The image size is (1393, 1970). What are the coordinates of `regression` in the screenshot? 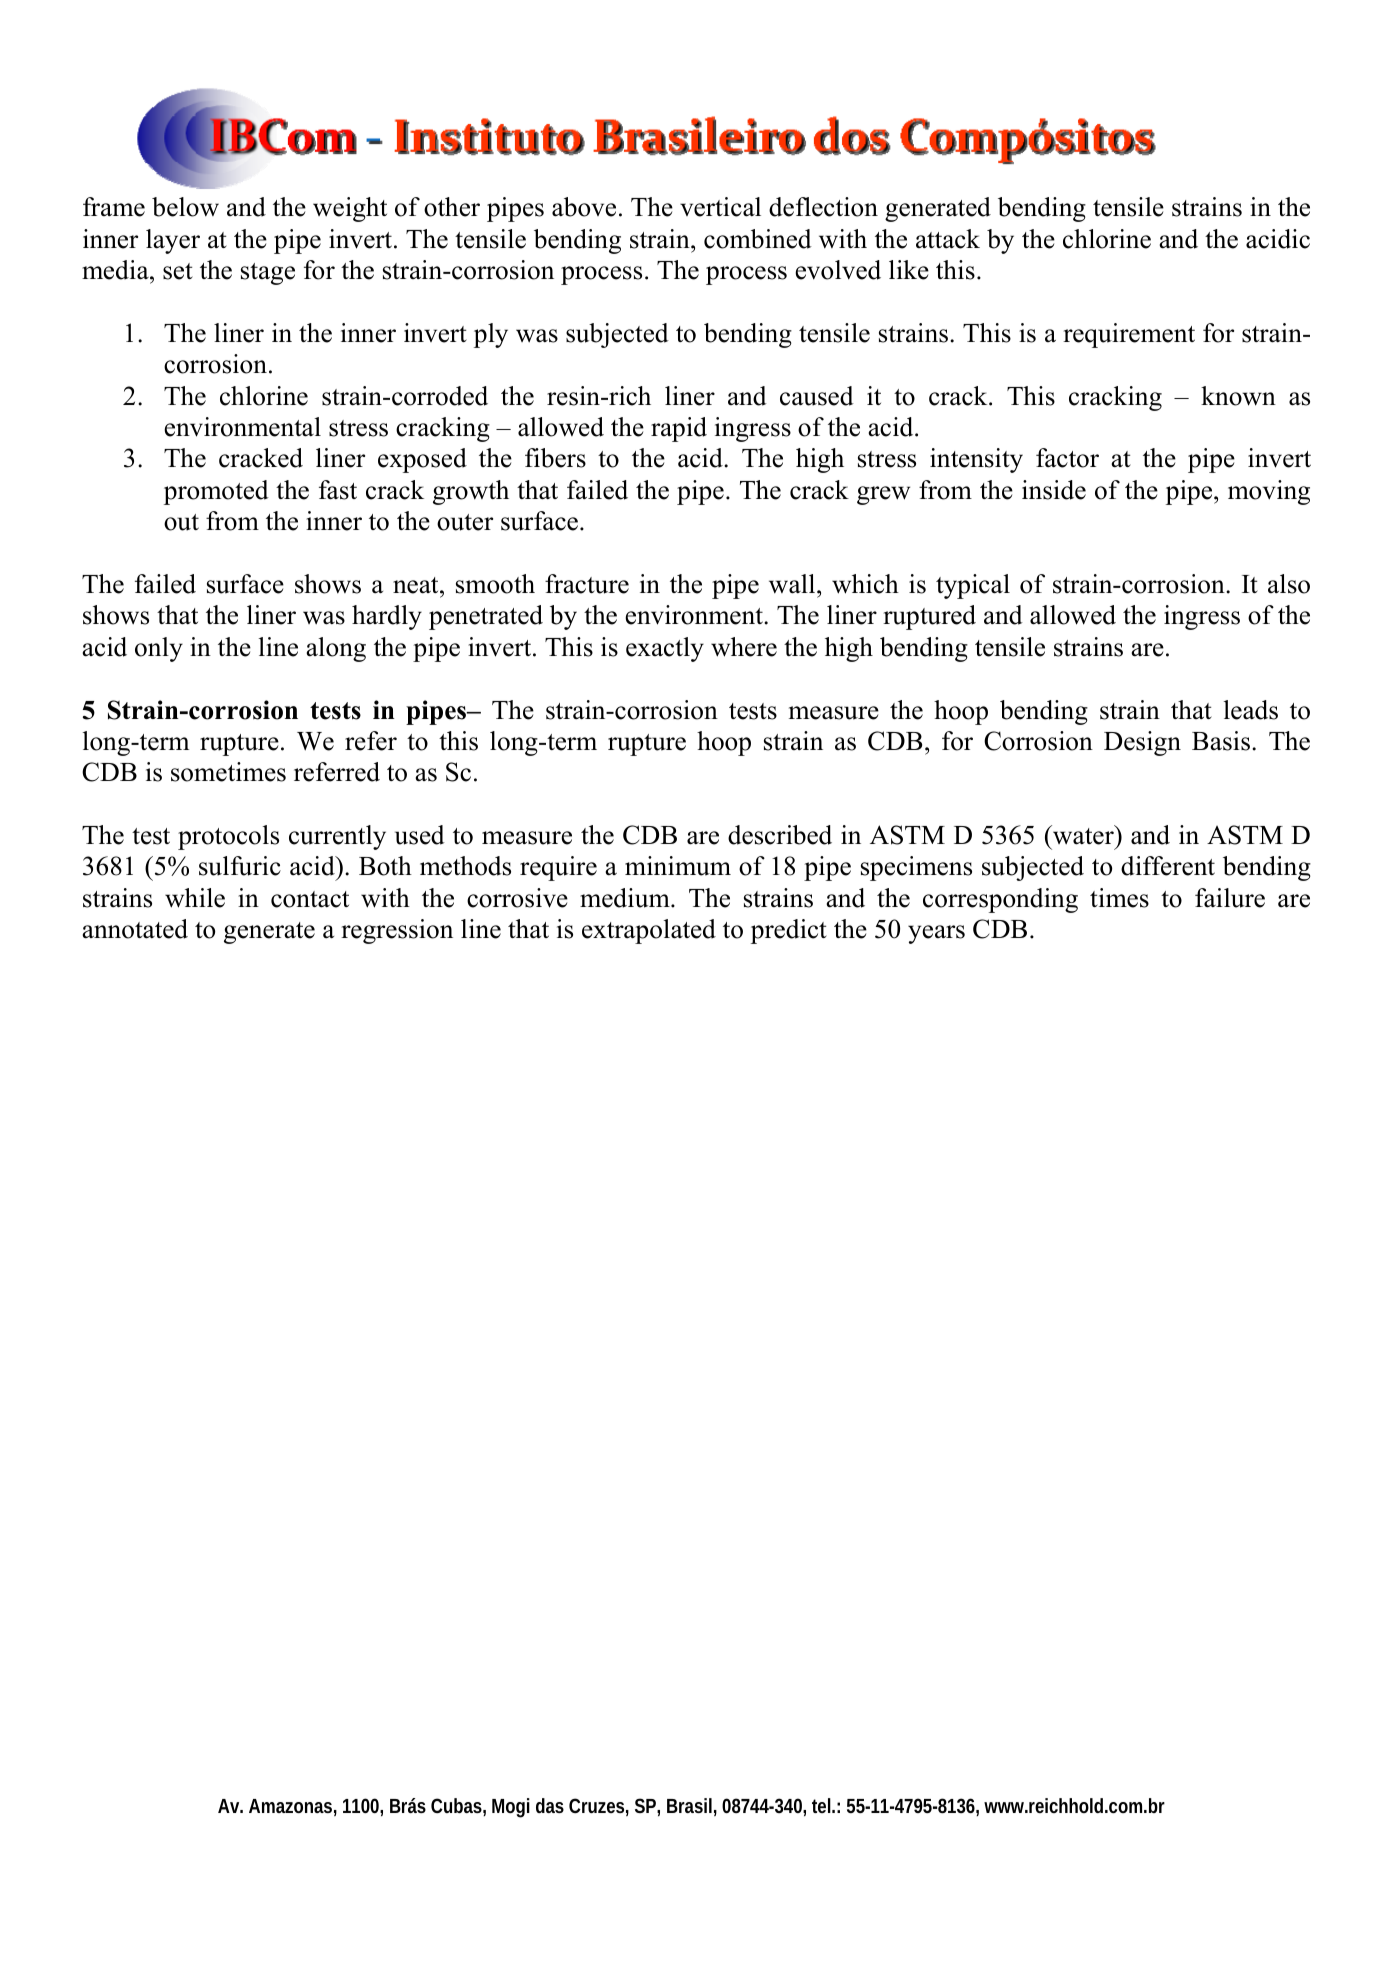 It's located at (397, 931).
